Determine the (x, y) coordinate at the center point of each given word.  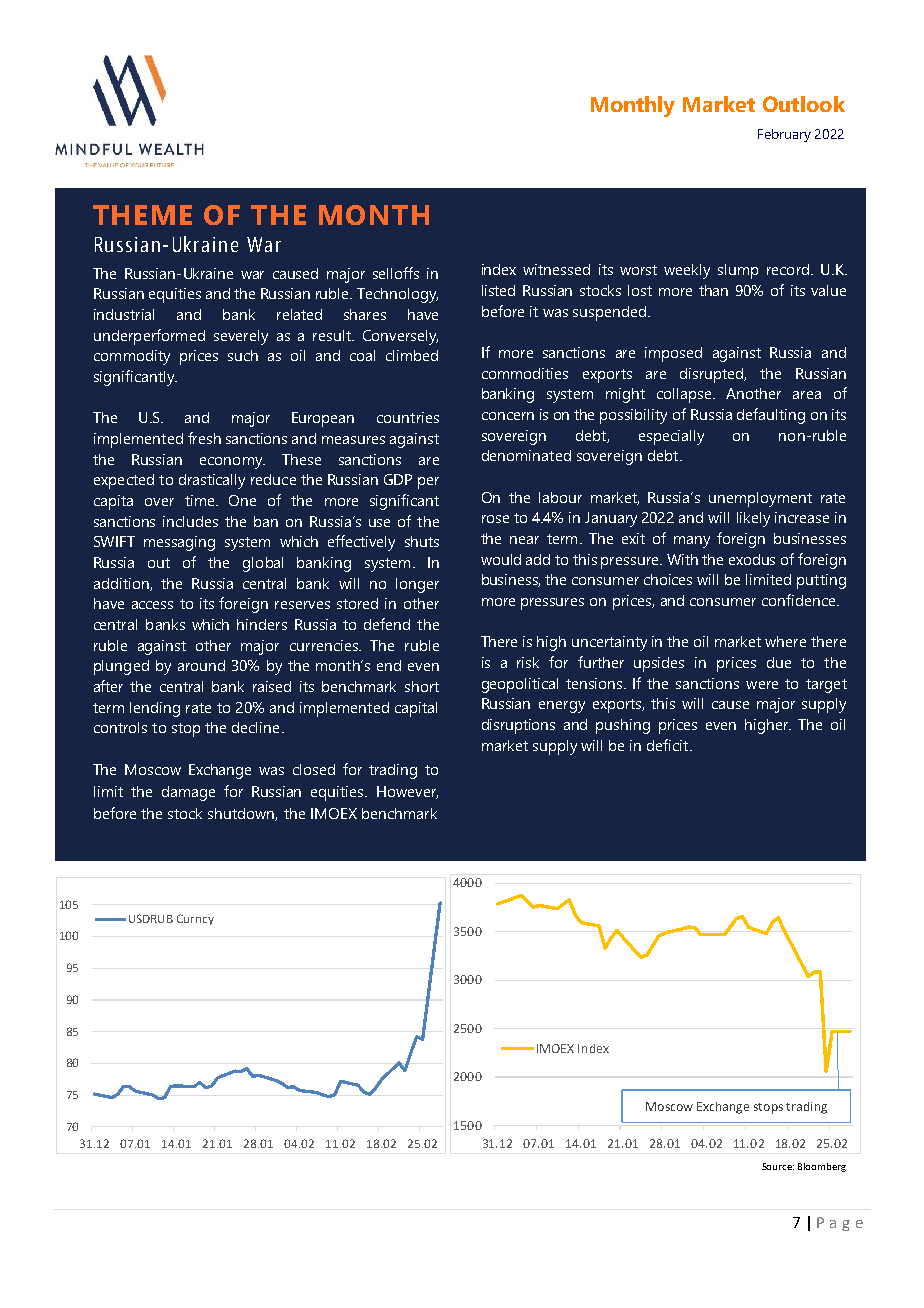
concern (508, 416)
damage (188, 793)
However (407, 792)
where (785, 641)
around (201, 665)
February (784, 135)
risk (528, 662)
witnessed (556, 269)
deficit (669, 745)
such (243, 355)
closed (314, 769)
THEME (142, 215)
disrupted (713, 375)
